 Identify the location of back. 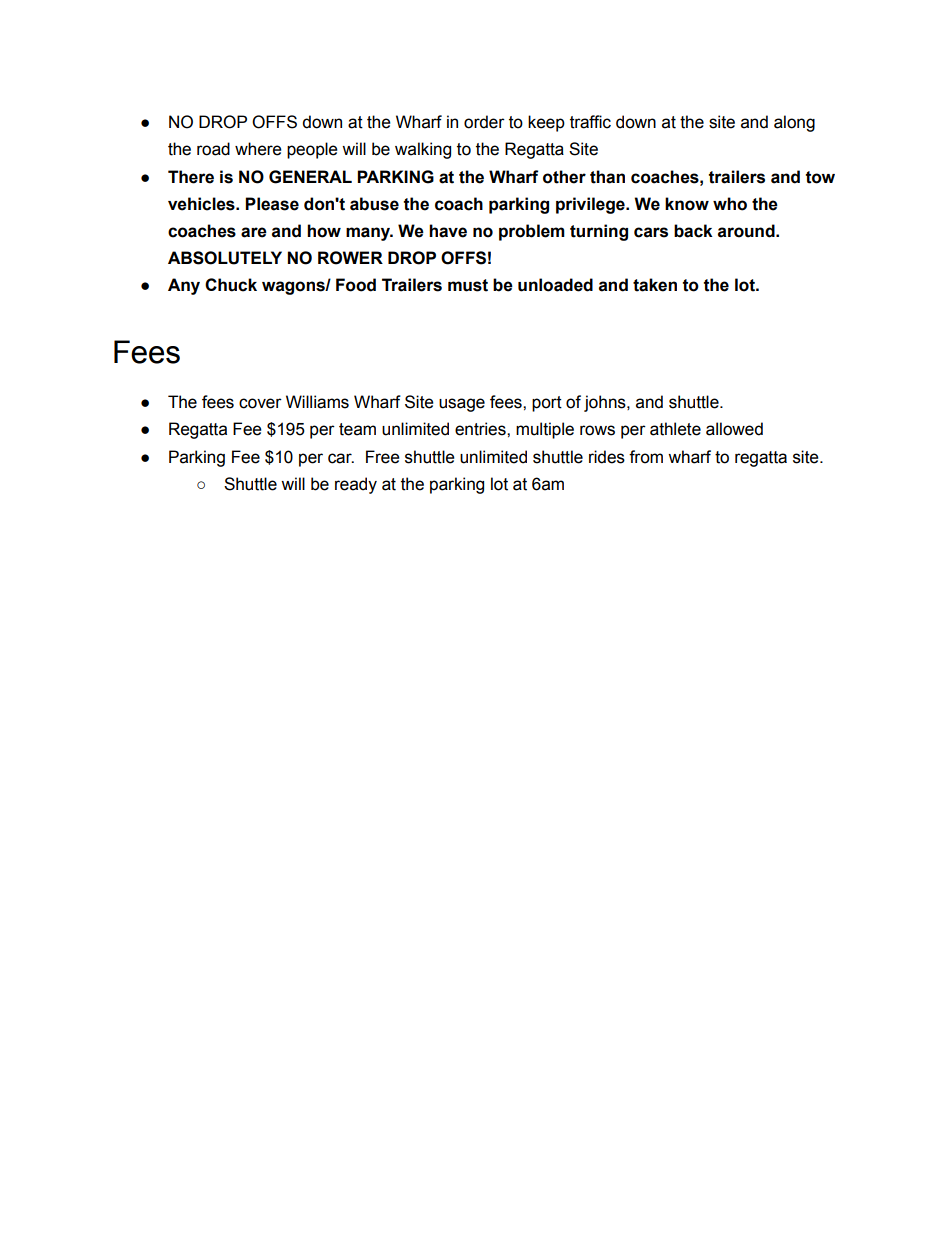
(693, 231).
